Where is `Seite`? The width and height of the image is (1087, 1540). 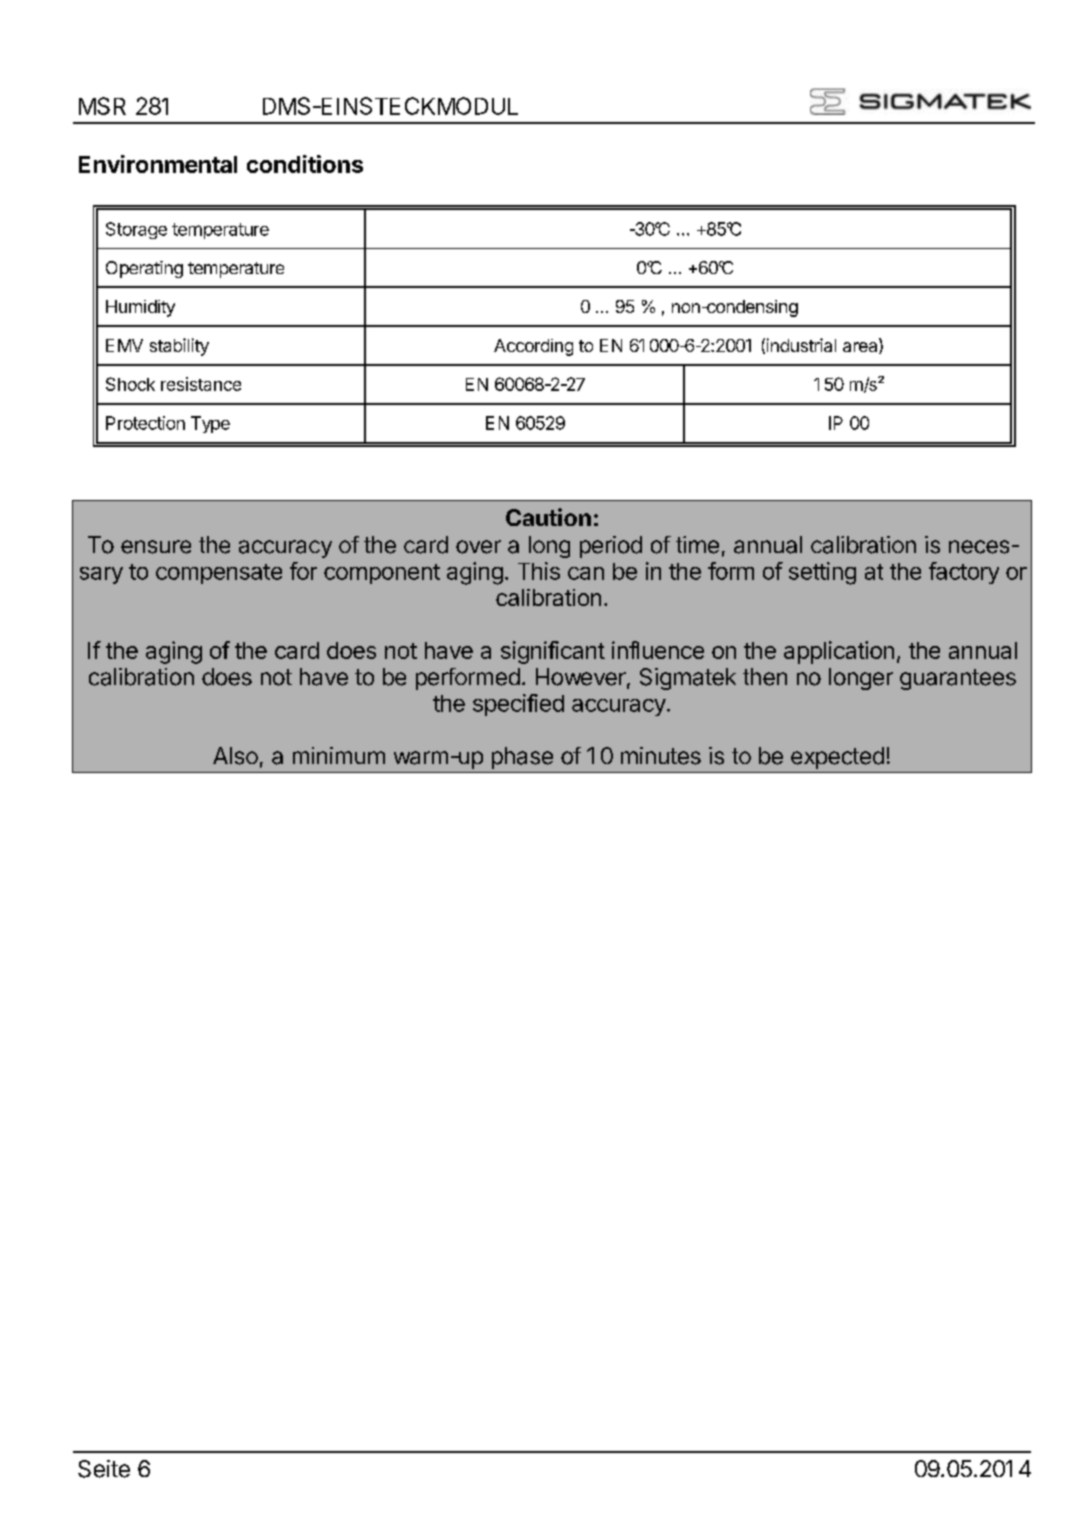 Seite is located at coordinates (104, 1469).
